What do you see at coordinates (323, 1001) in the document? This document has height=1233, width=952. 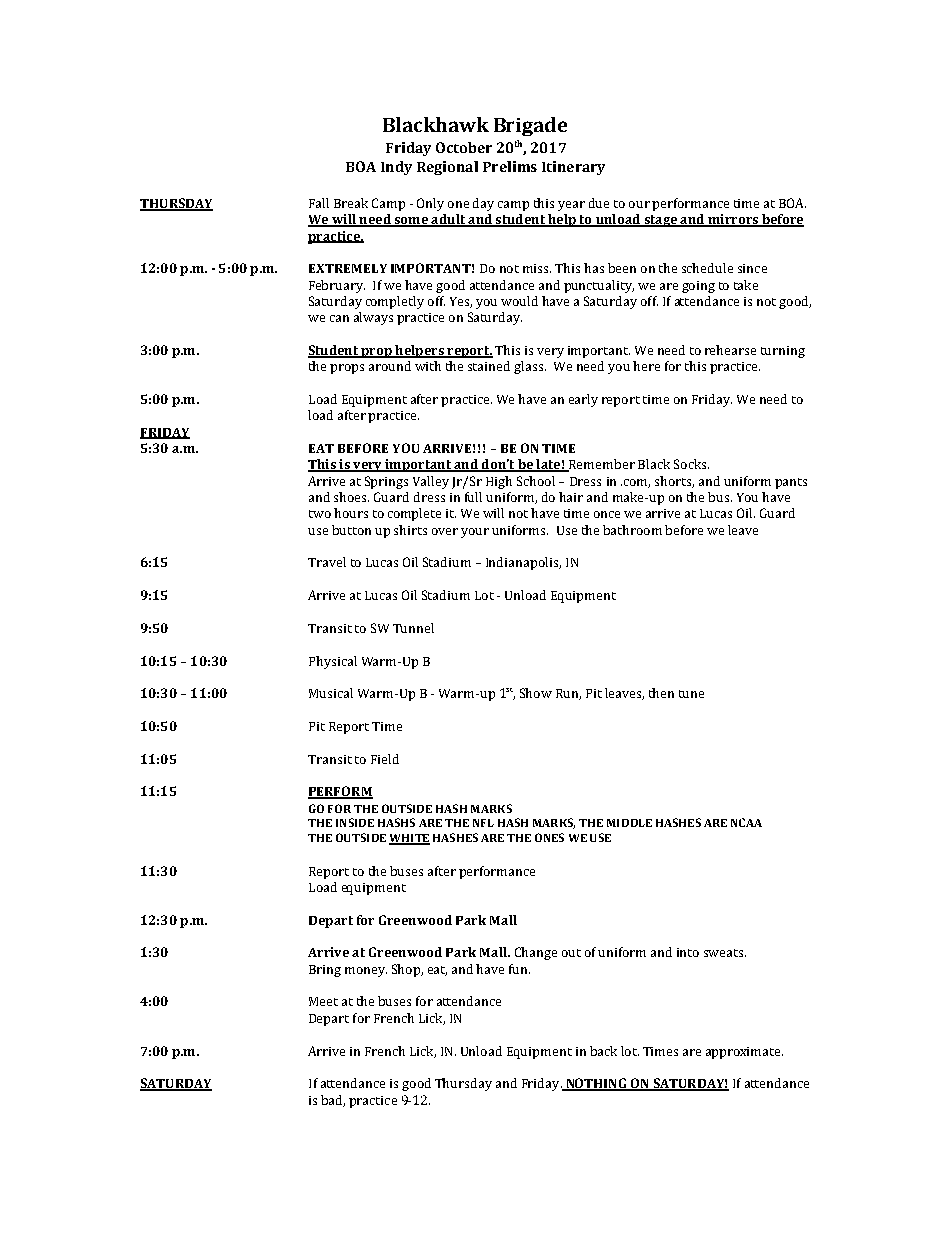 I see `Meet` at bounding box center [323, 1001].
